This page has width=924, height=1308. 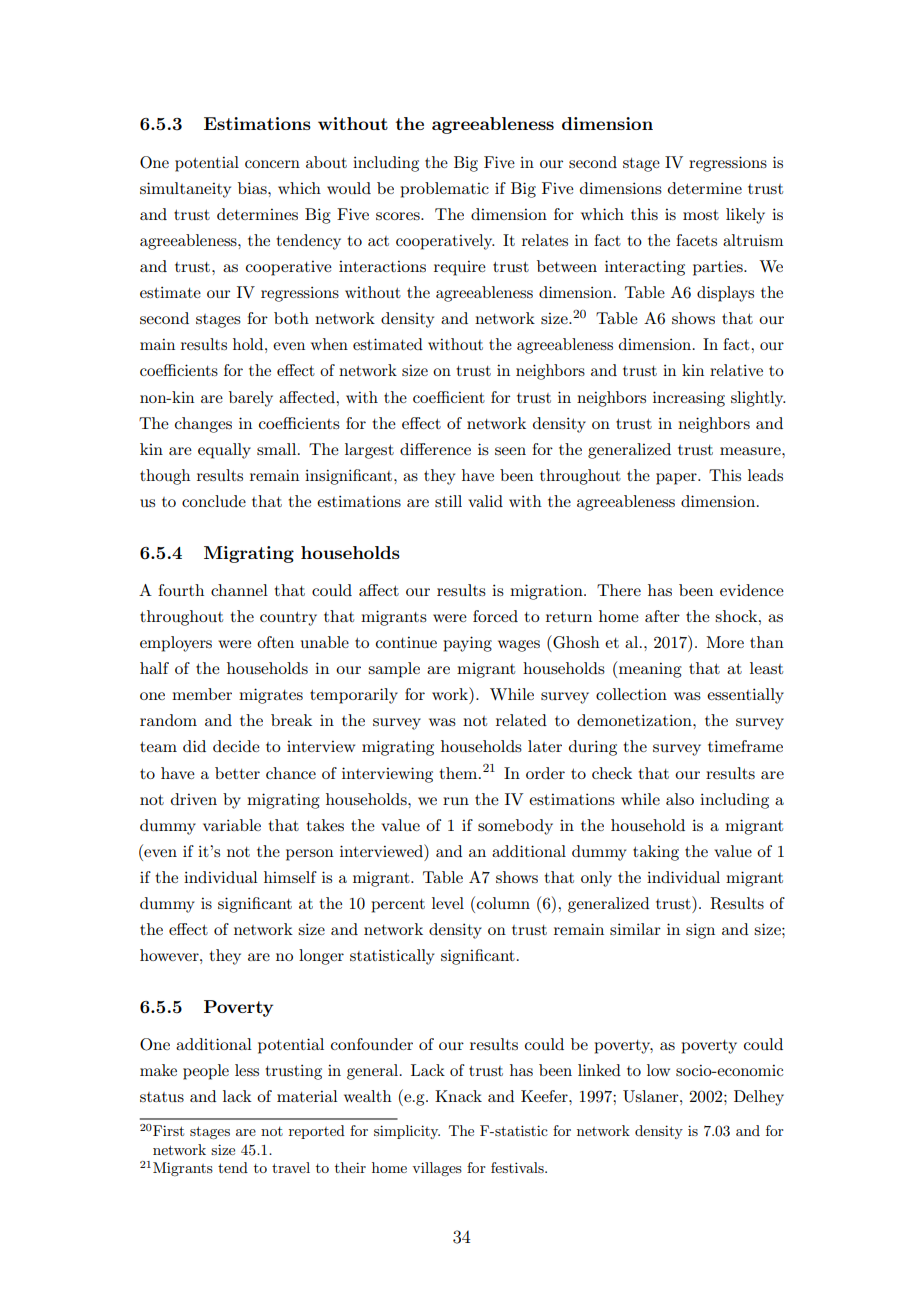 I want to click on similar, so click(x=635, y=929).
